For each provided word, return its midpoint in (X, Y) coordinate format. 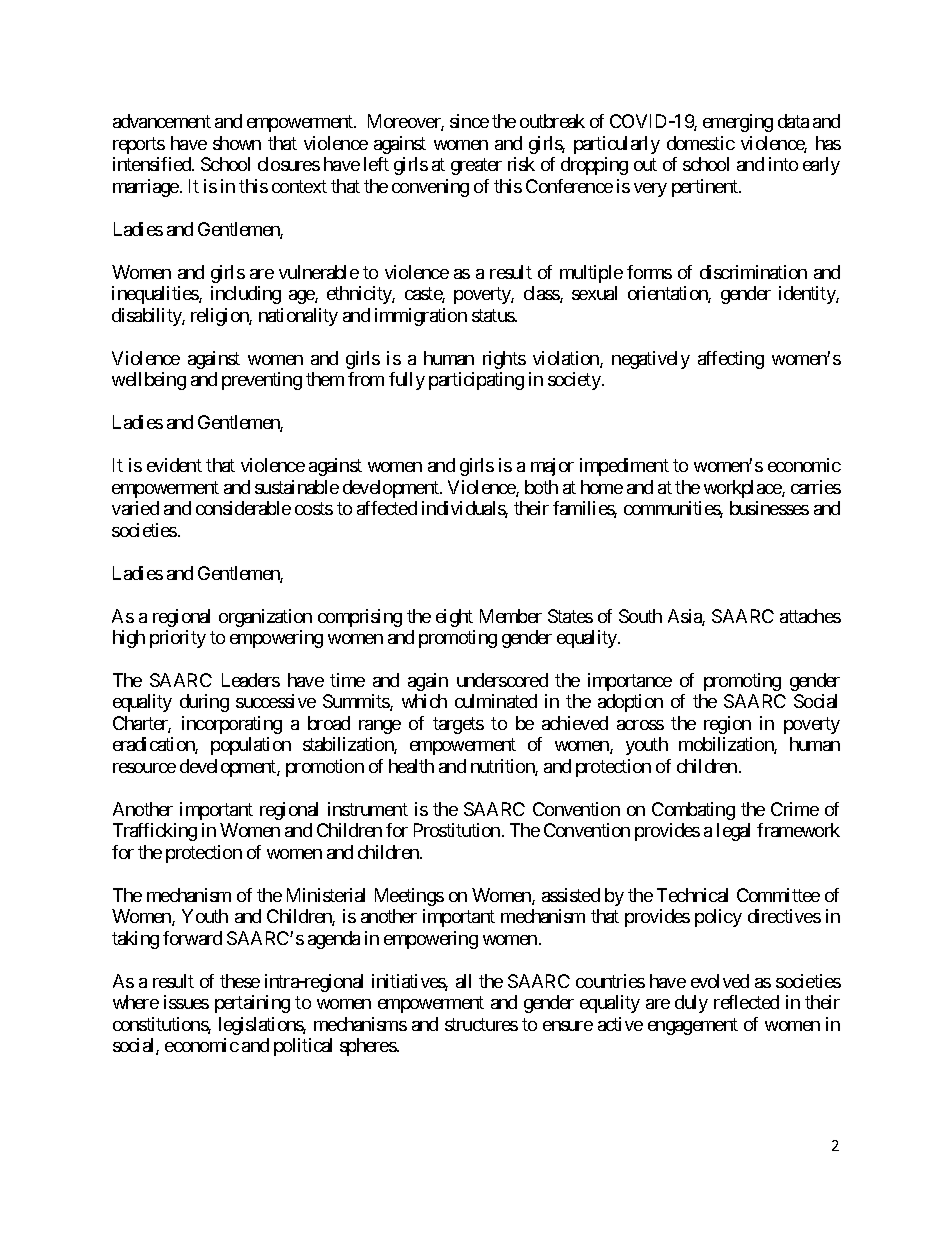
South (640, 616)
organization (265, 618)
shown (237, 143)
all (463, 981)
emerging (738, 123)
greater (476, 167)
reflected (746, 1002)
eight (454, 618)
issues (186, 1002)
